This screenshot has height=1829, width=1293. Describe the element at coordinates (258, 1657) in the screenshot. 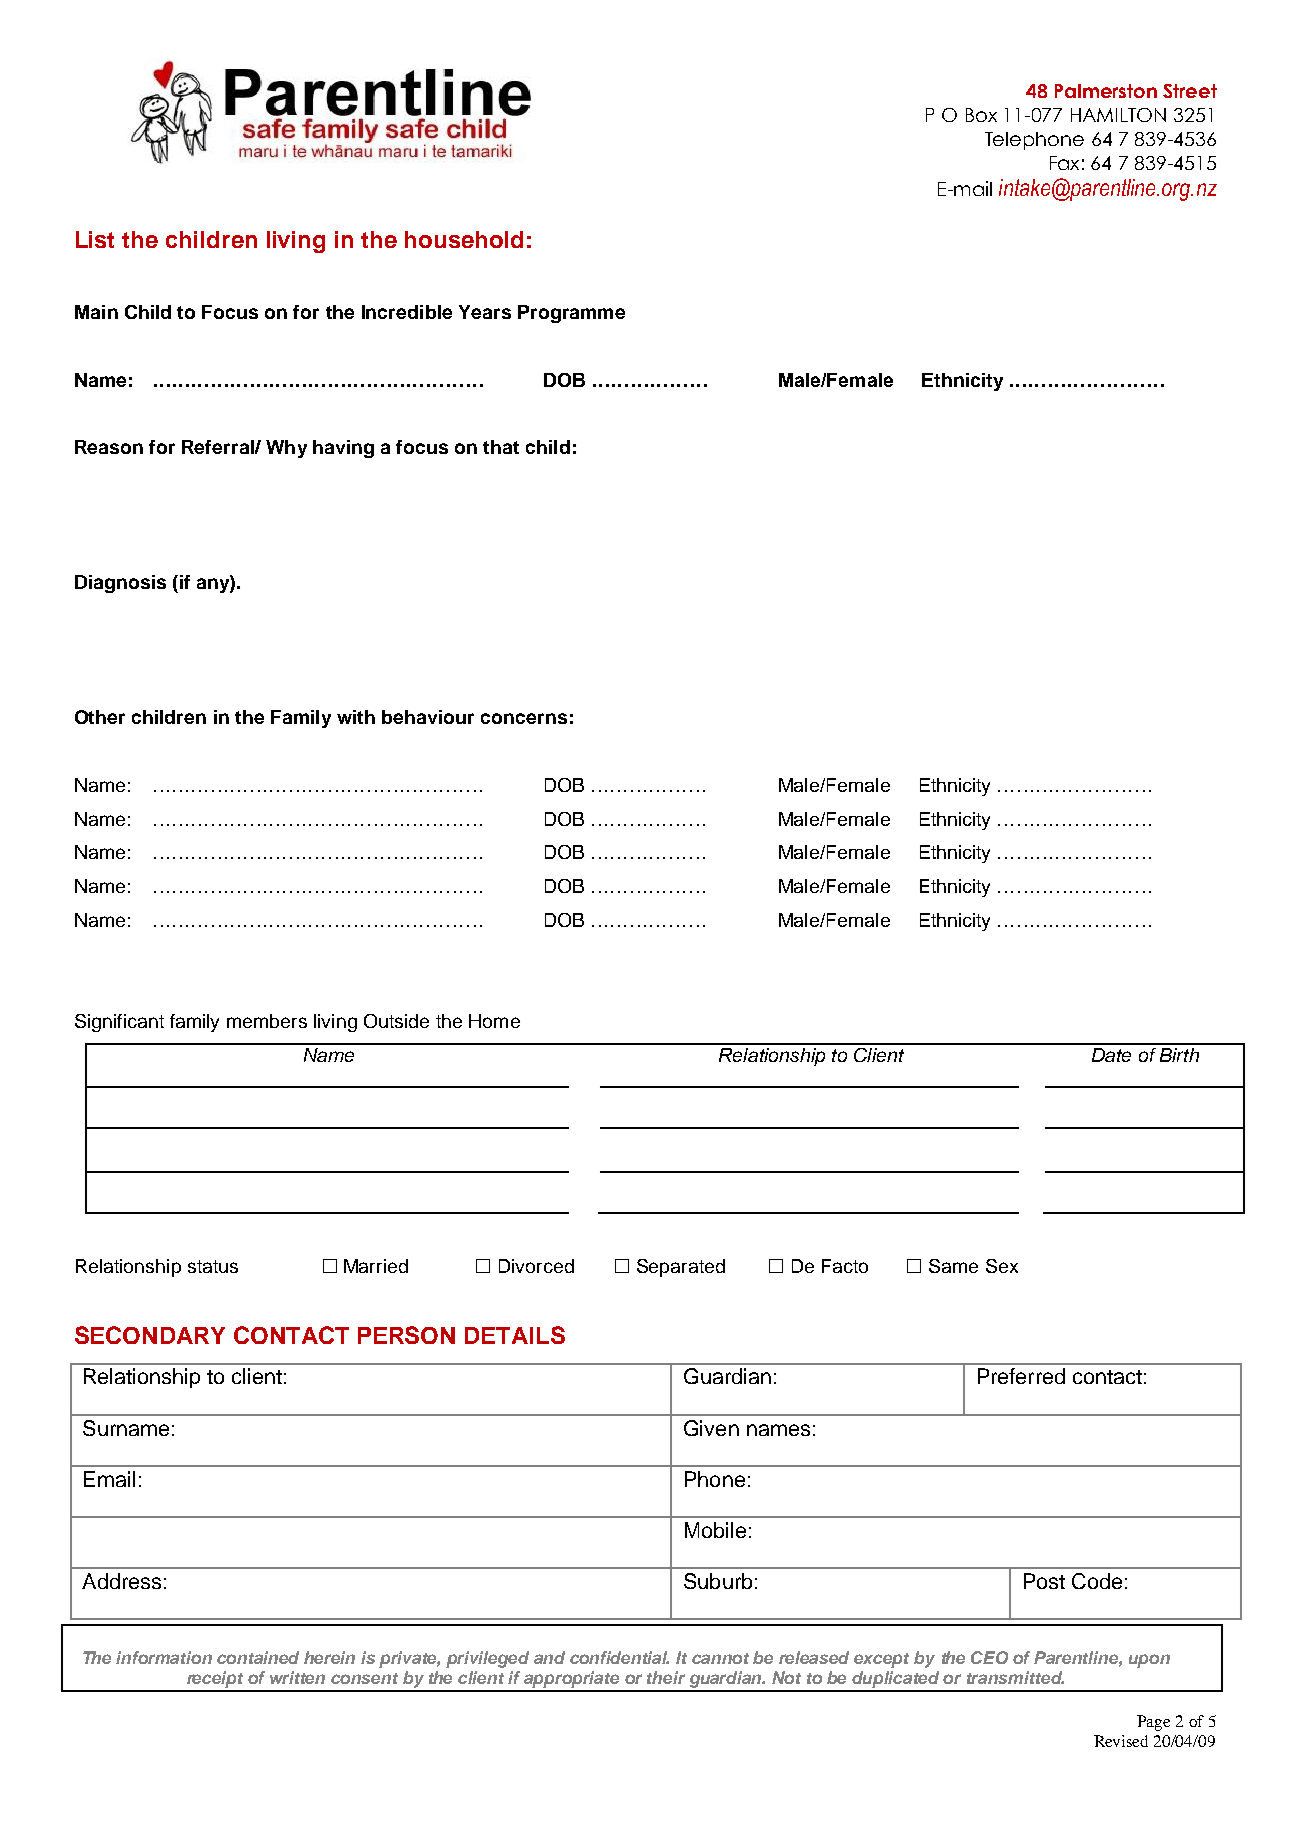

I see `contained` at that location.
